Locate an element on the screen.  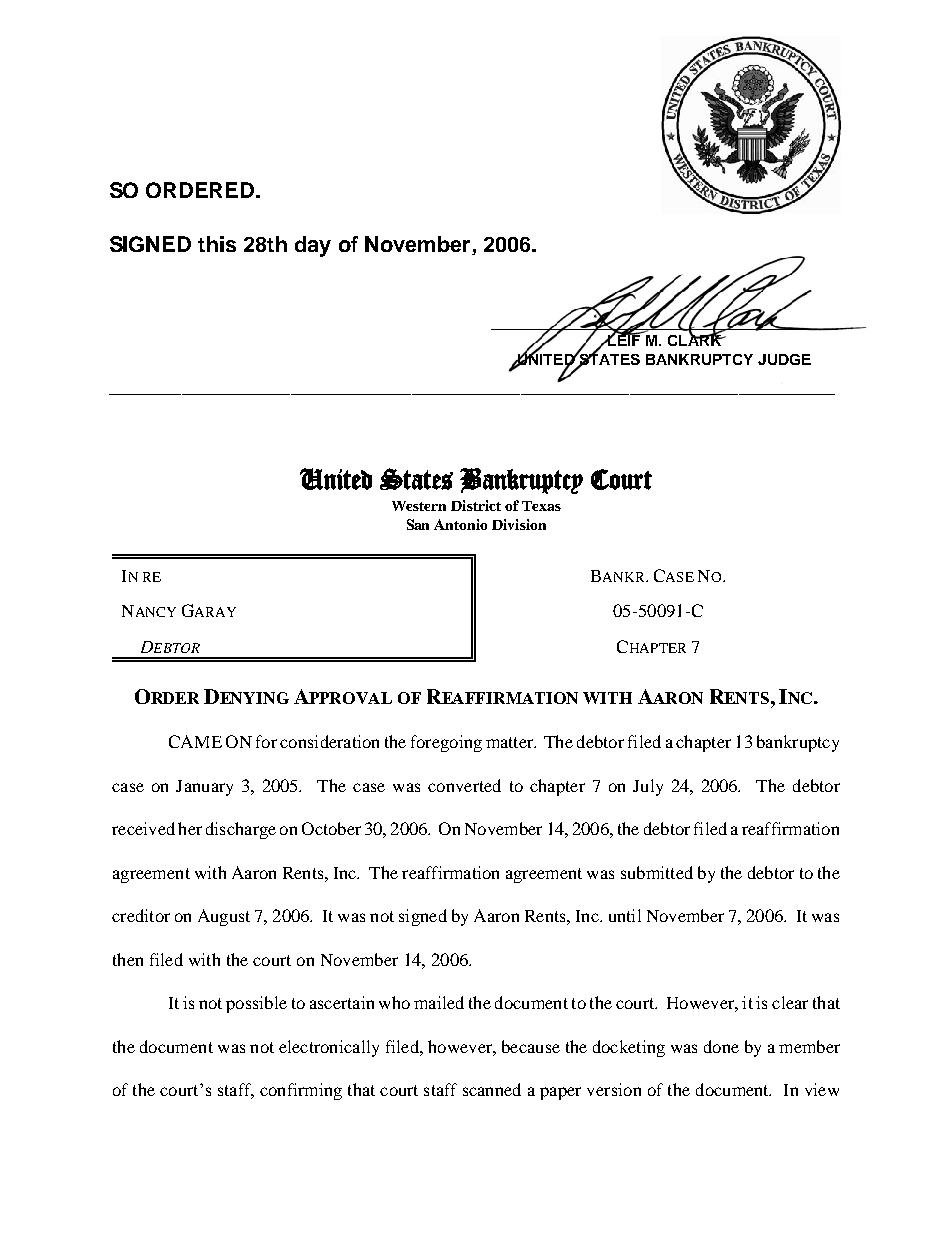
scanned is located at coordinates (492, 1089).
